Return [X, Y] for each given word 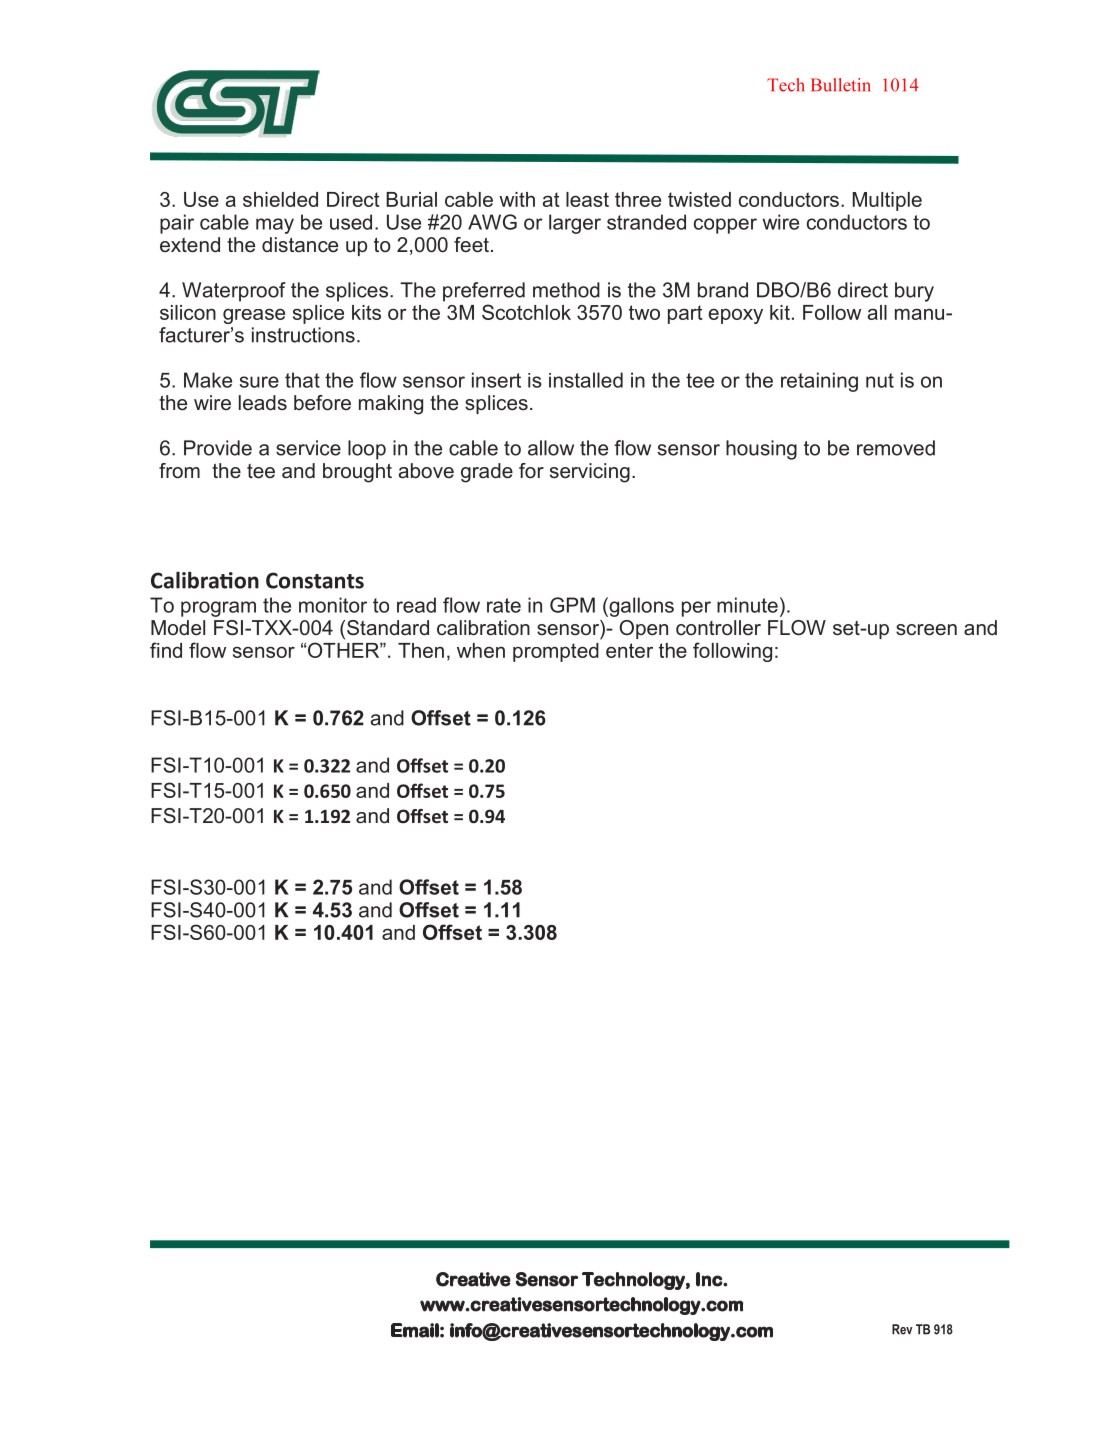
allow [551, 448]
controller [718, 628]
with [517, 199]
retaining [819, 382]
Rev [902, 1329]
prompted [556, 652]
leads [263, 403]
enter [629, 650]
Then [421, 650]
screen [926, 630]
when [481, 650]
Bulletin [840, 85]
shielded [280, 199]
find [166, 650]
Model [178, 628]
